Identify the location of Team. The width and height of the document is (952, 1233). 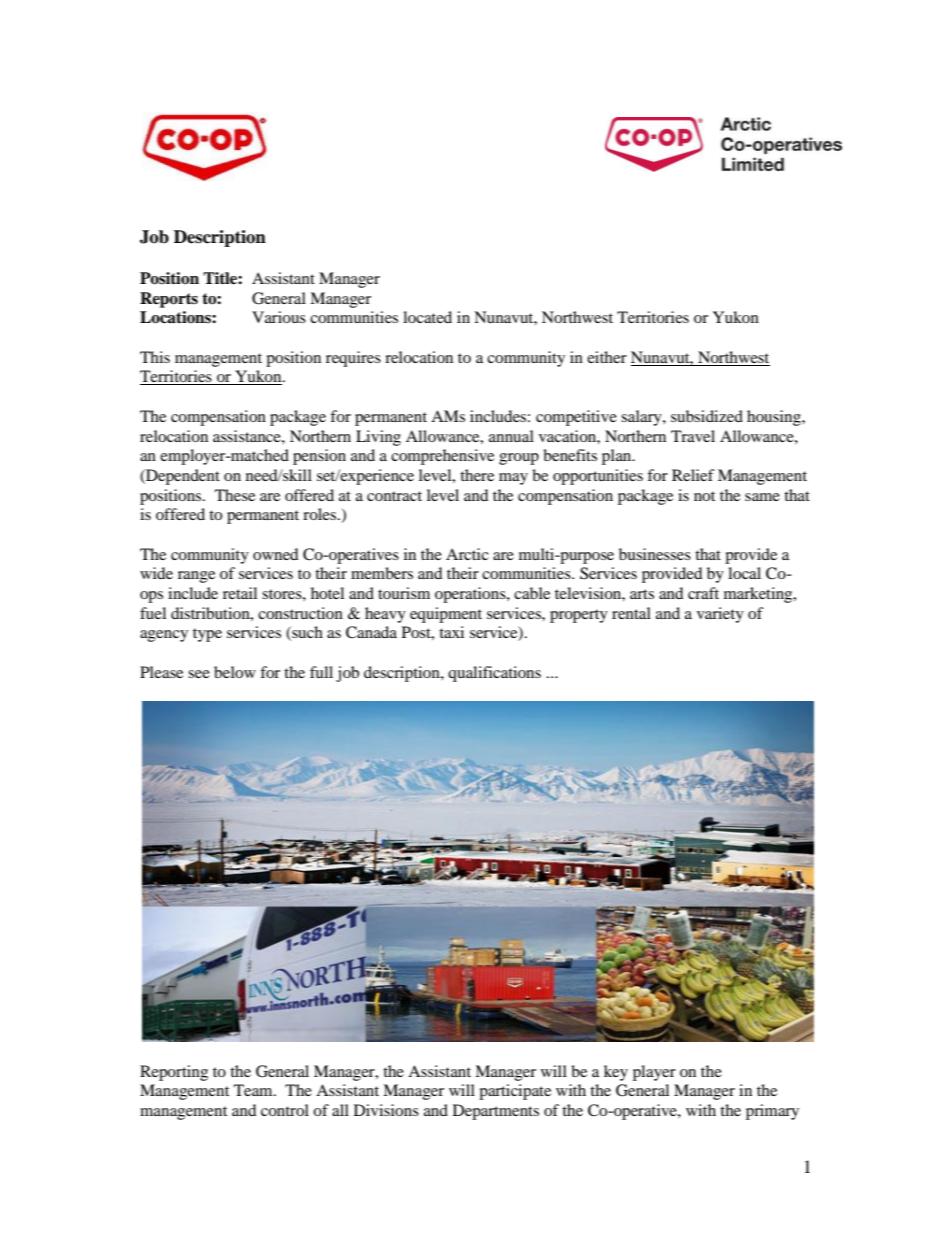
(254, 1090).
